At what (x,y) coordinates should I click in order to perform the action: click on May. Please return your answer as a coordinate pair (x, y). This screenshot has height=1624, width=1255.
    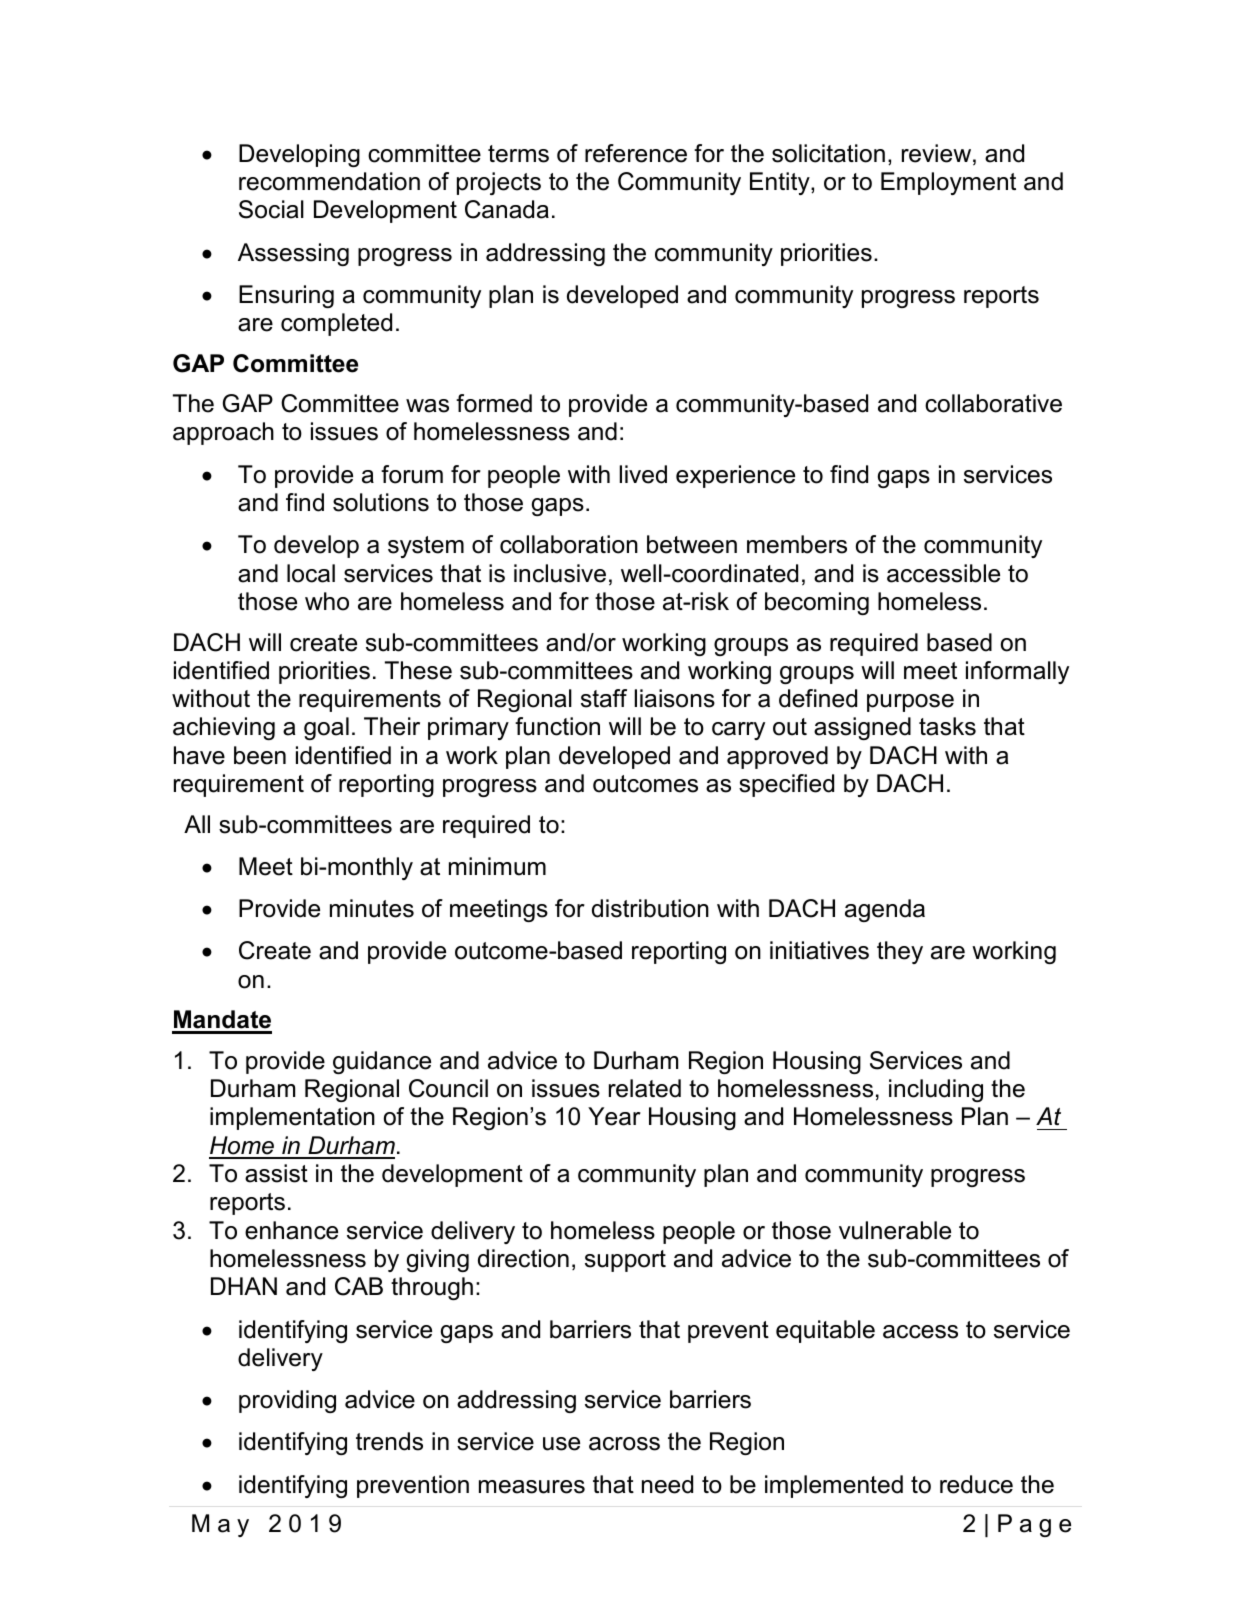
    Looking at the image, I should click on (220, 1525).
